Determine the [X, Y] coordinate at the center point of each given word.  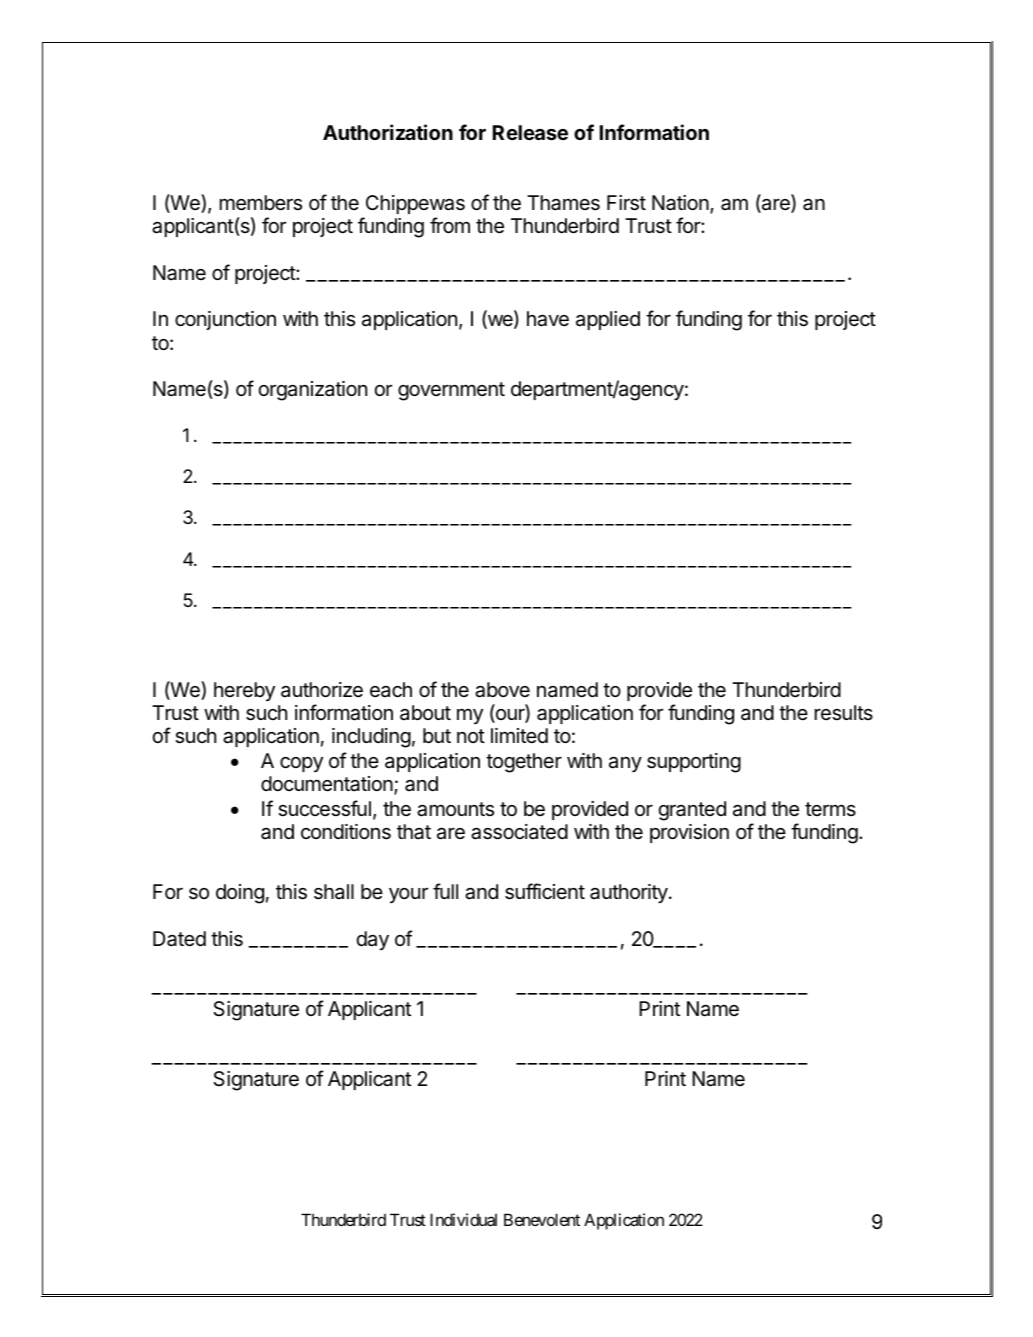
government [451, 391]
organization [313, 391]
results [844, 713]
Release [530, 132]
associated [519, 832]
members [261, 203]
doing [240, 894]
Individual [463, 1219]
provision [689, 833]
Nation [680, 203]
